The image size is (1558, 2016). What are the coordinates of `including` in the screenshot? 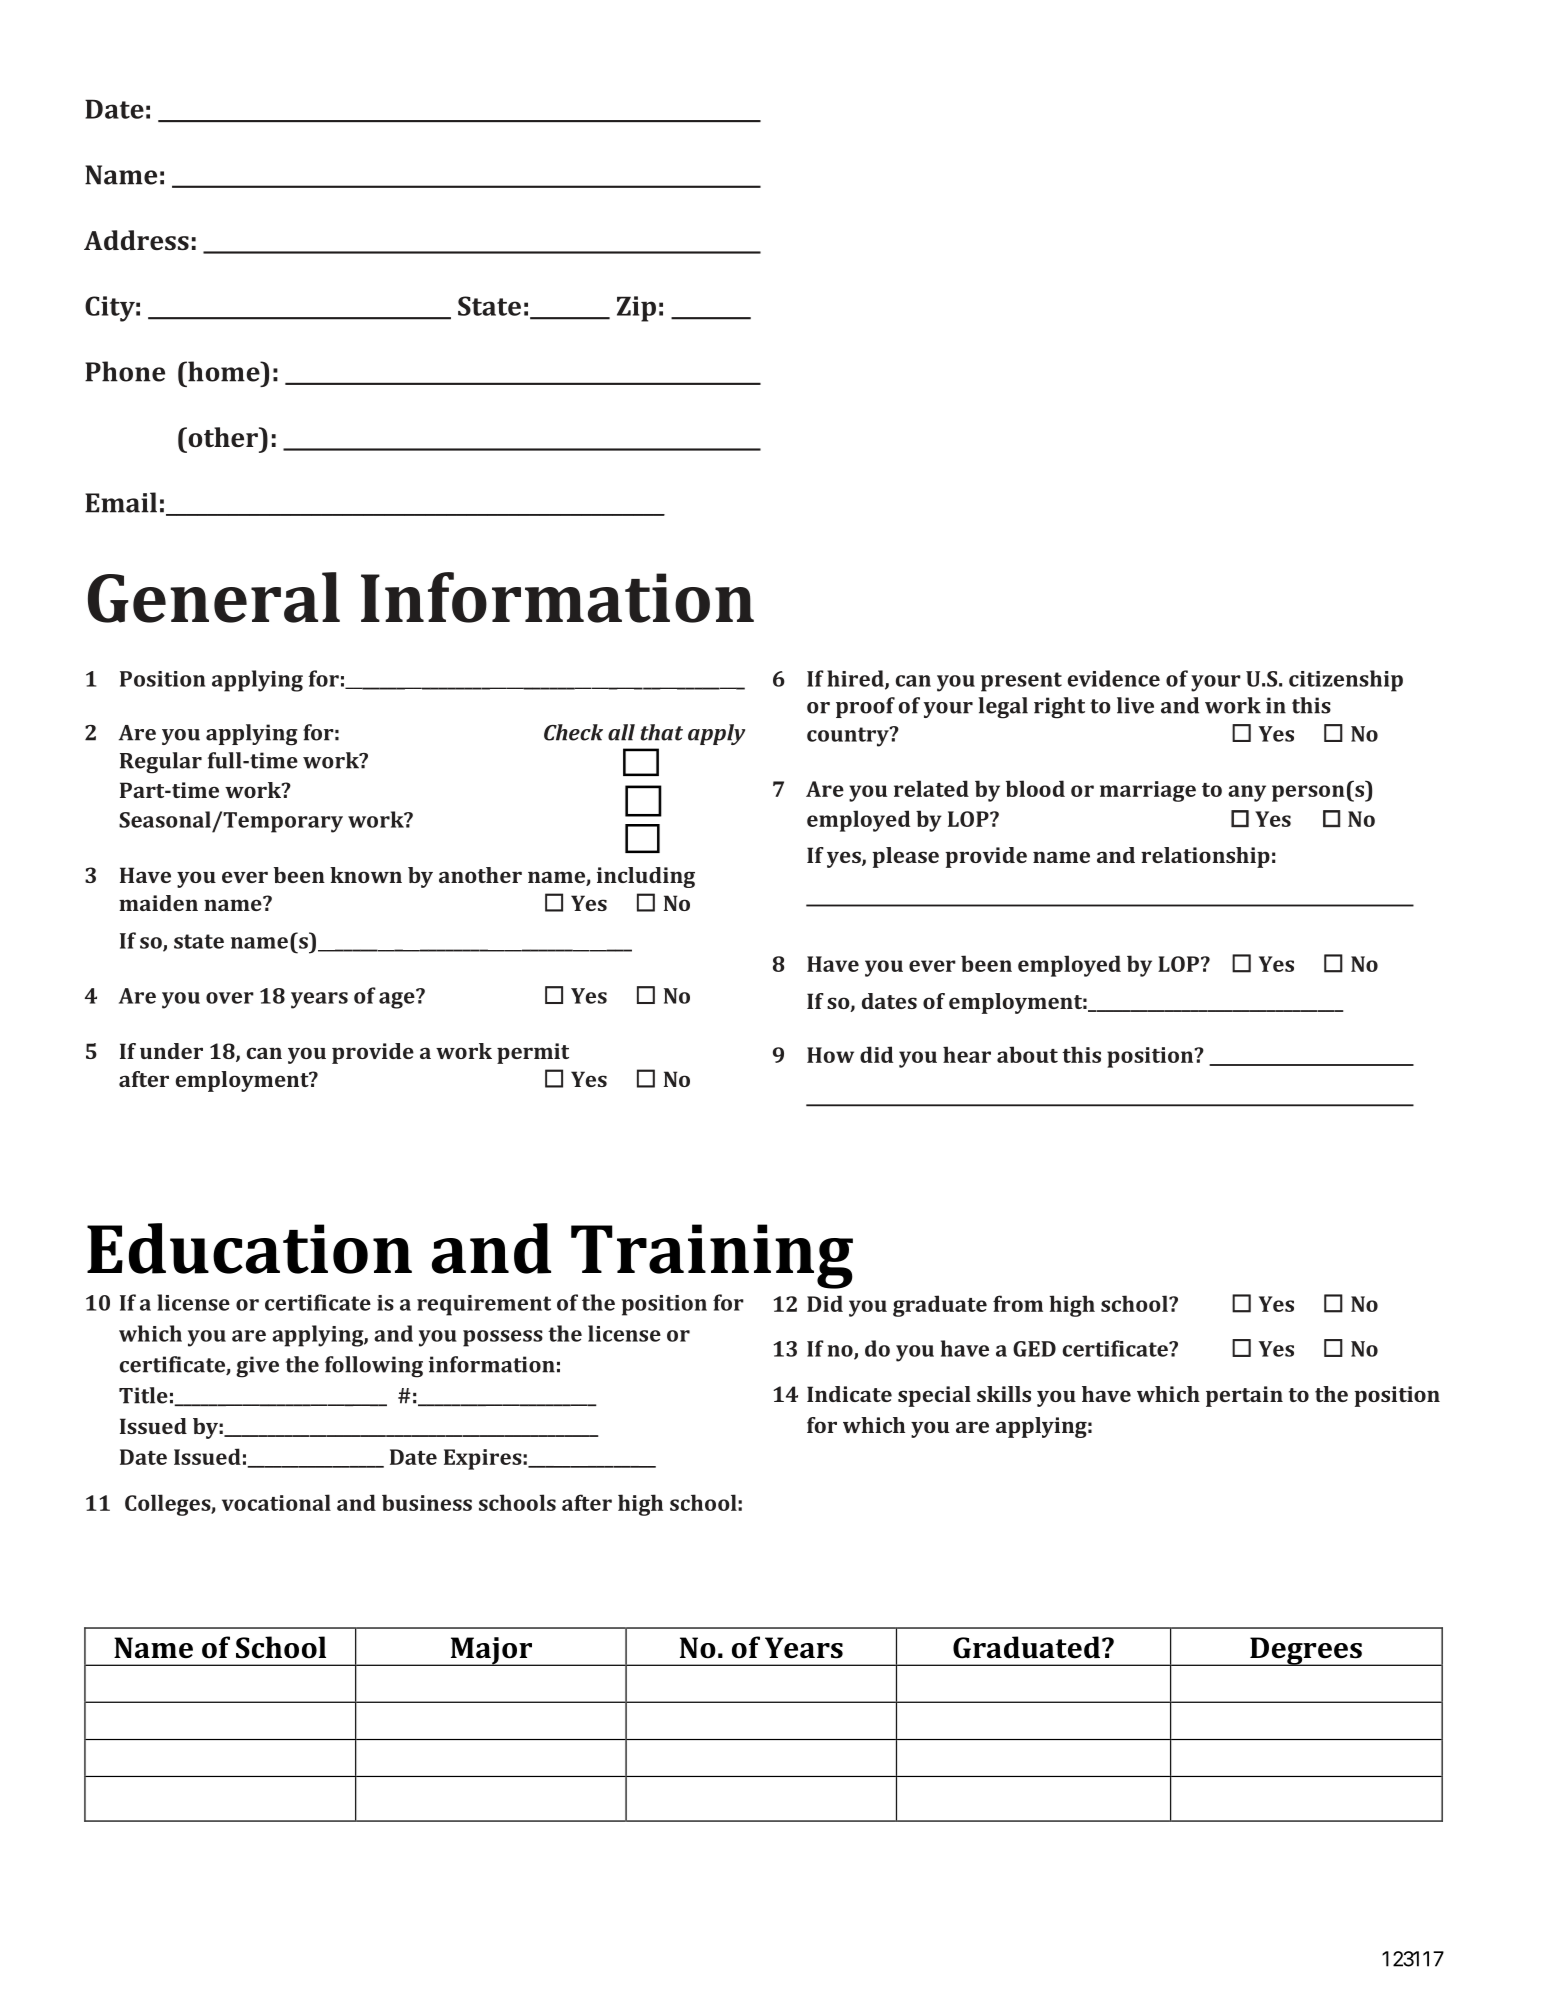 It's located at (646, 877).
